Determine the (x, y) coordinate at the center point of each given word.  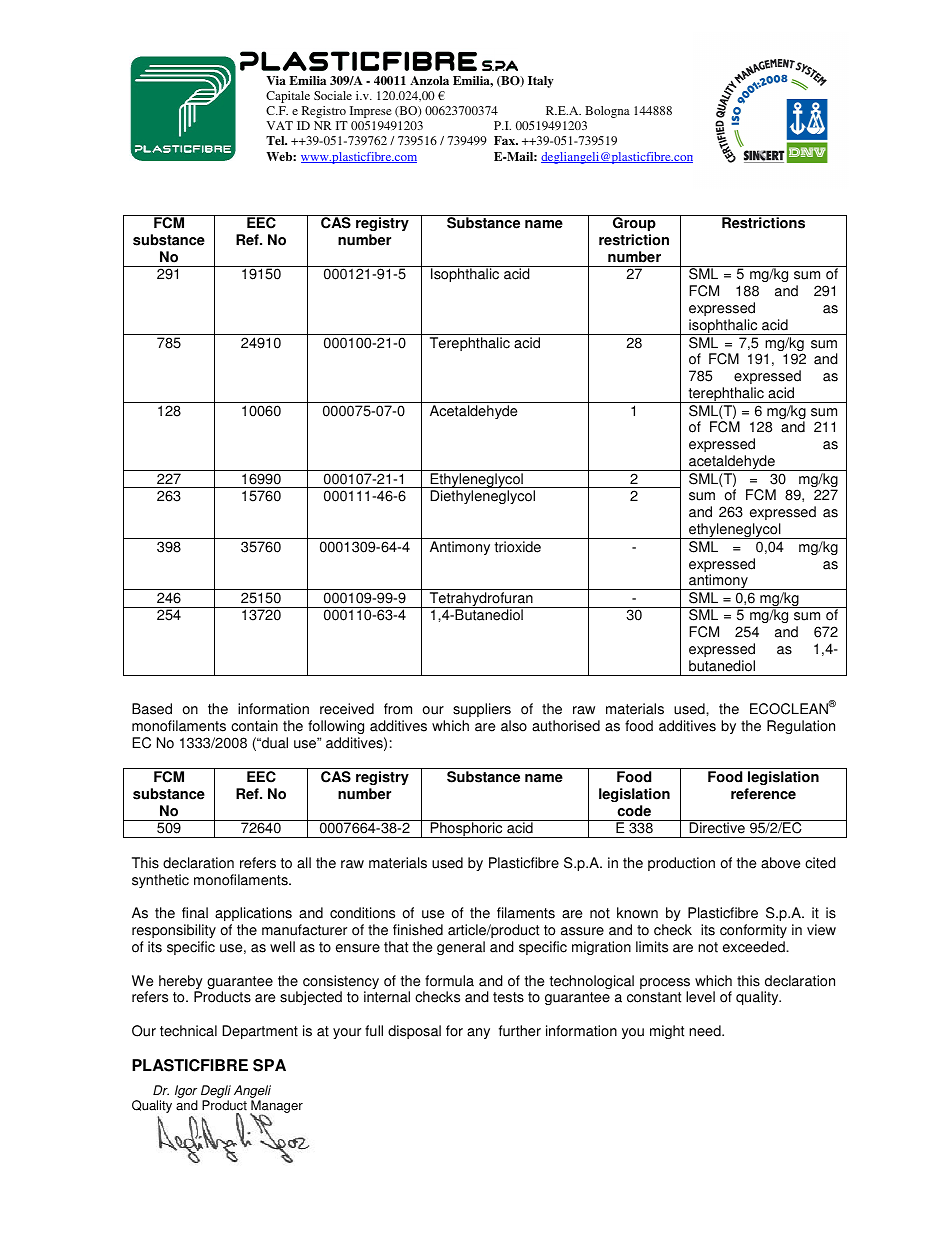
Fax (506, 140)
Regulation (801, 727)
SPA (269, 1065)
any (478, 1033)
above (780, 863)
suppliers (482, 710)
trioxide (518, 547)
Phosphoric (467, 830)
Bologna (607, 112)
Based (152, 709)
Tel (276, 140)
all (304, 863)
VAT (280, 125)
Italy (541, 82)
